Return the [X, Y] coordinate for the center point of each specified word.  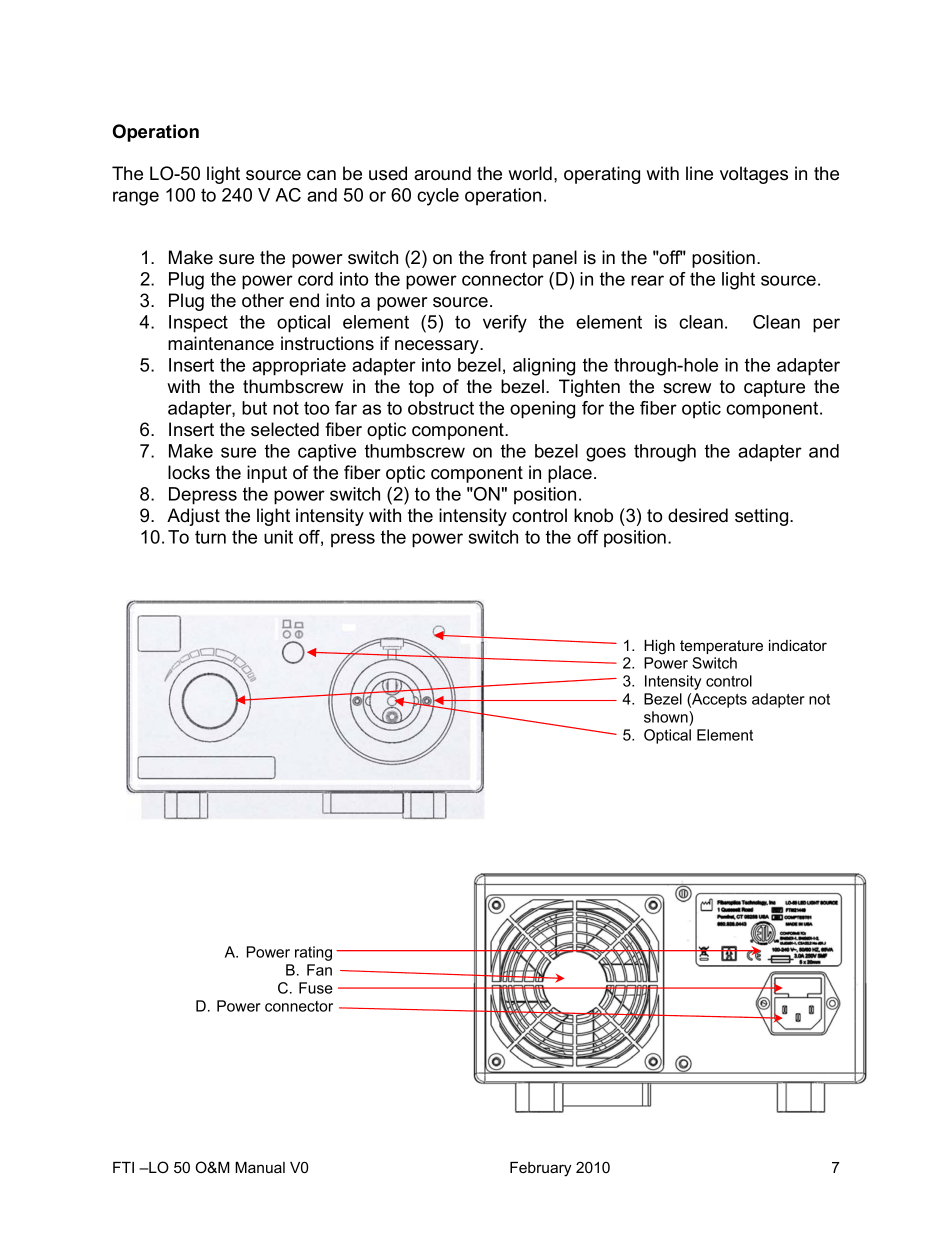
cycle [438, 197]
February [540, 1169]
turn [210, 537]
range [136, 198]
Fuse [316, 988]
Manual [260, 1167]
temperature [721, 647]
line [699, 173]
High [659, 647]
